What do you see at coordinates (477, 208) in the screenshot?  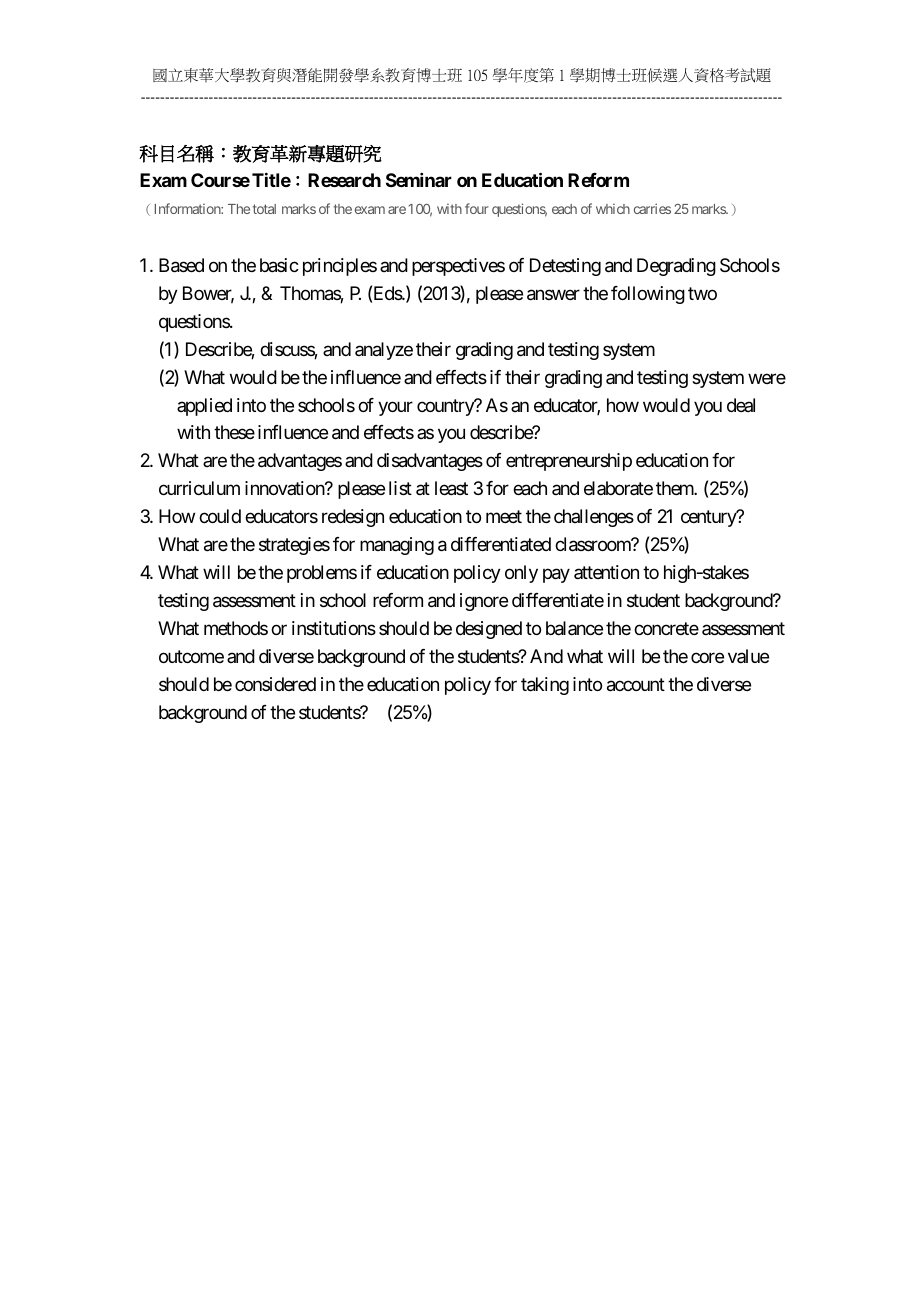 I see `four` at bounding box center [477, 208].
